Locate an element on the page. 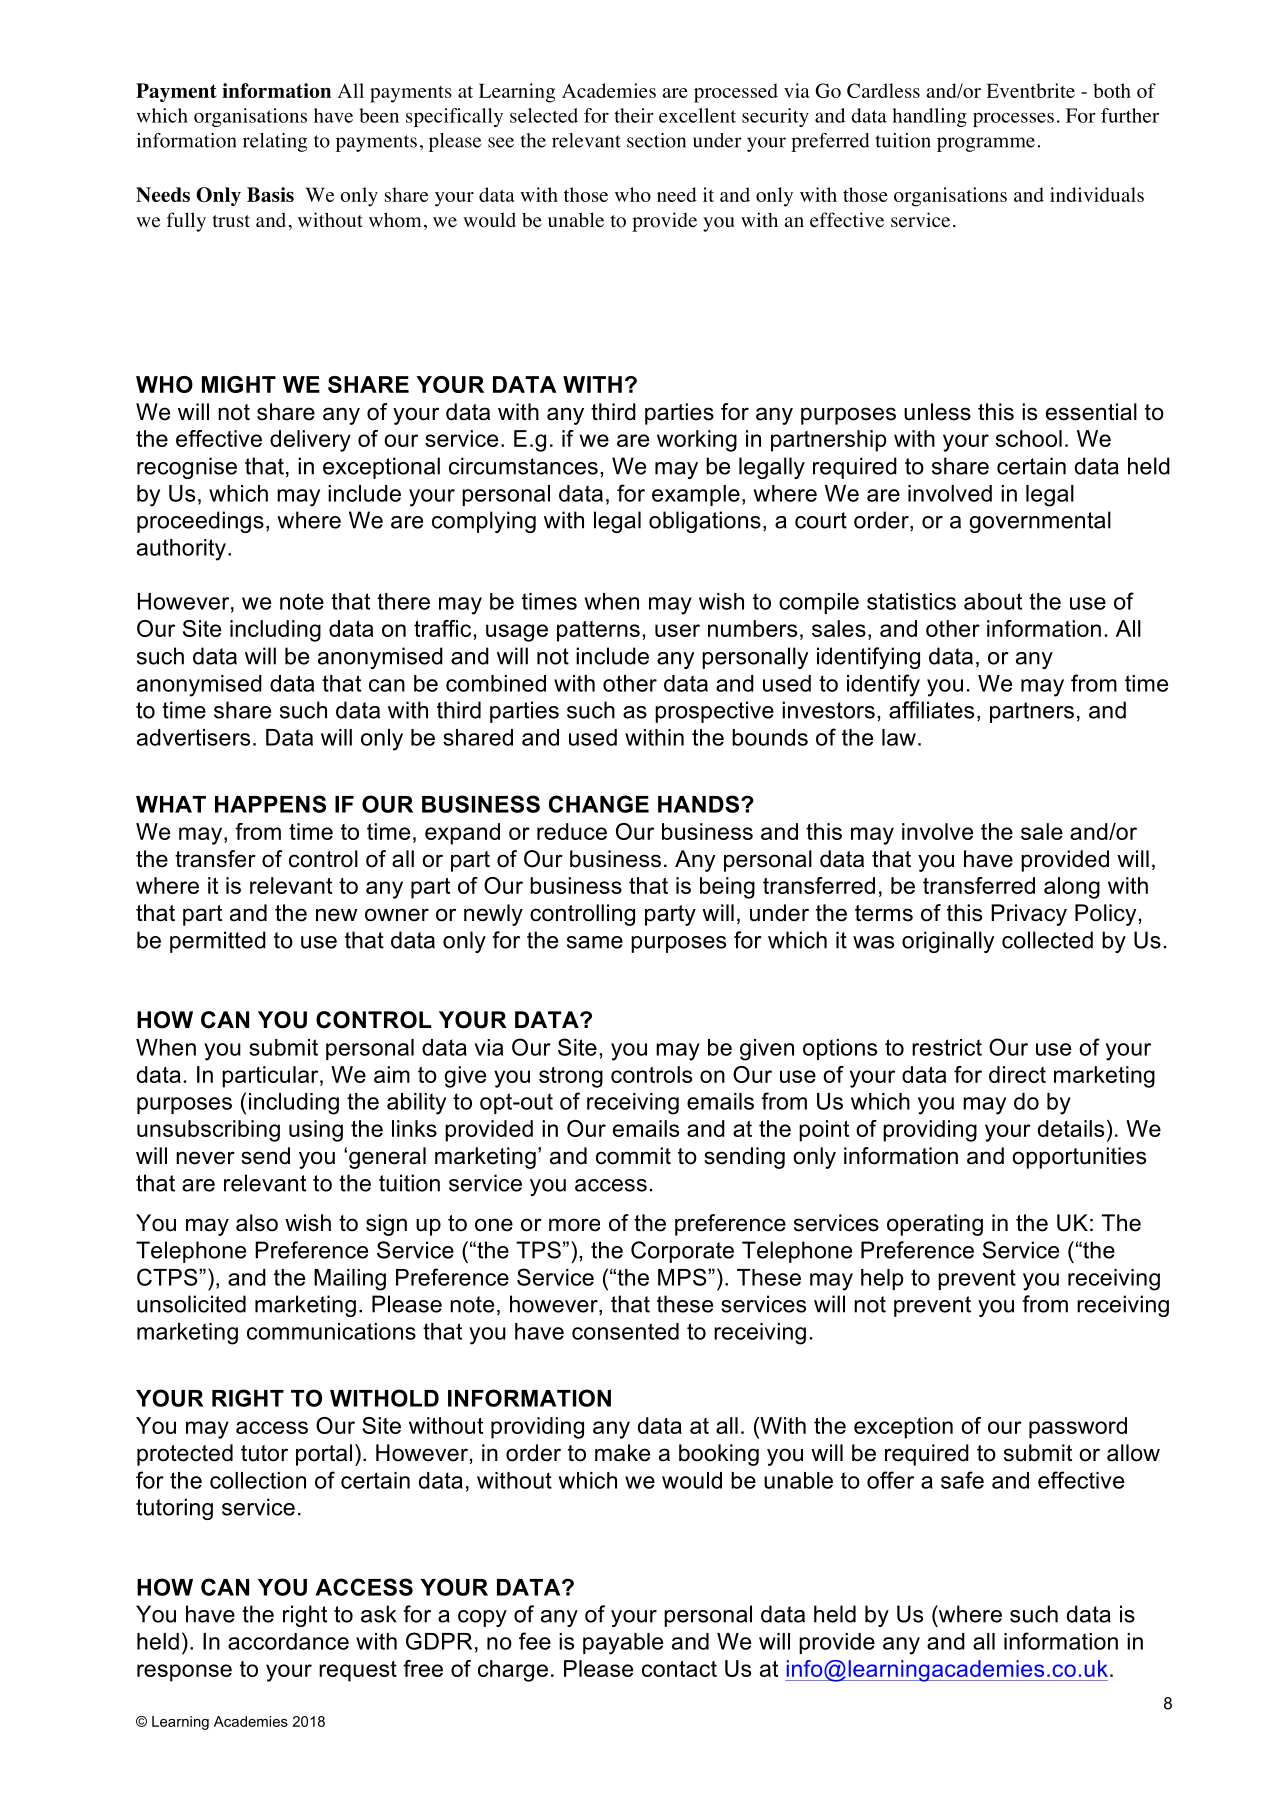  section is located at coordinates (656, 140).
